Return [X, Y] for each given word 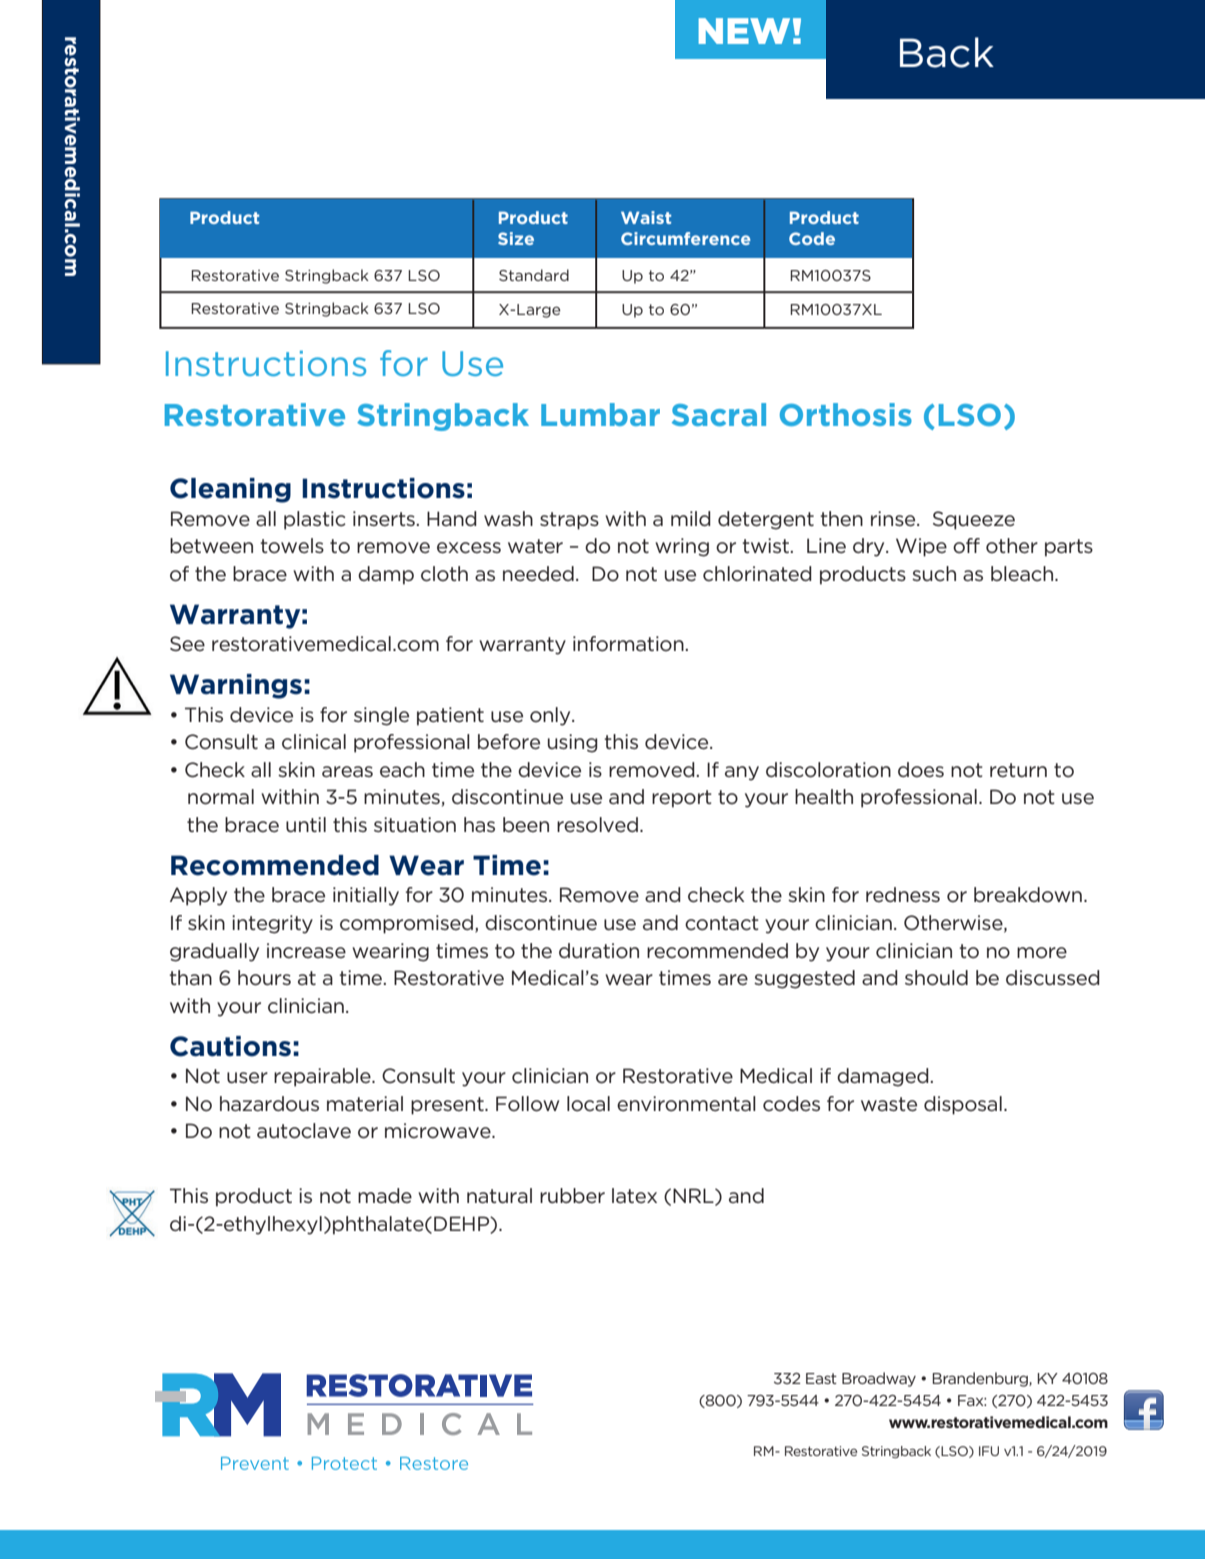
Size [516, 238]
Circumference [686, 238]
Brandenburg [981, 1379]
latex [634, 1196]
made [385, 1195]
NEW [744, 31]
